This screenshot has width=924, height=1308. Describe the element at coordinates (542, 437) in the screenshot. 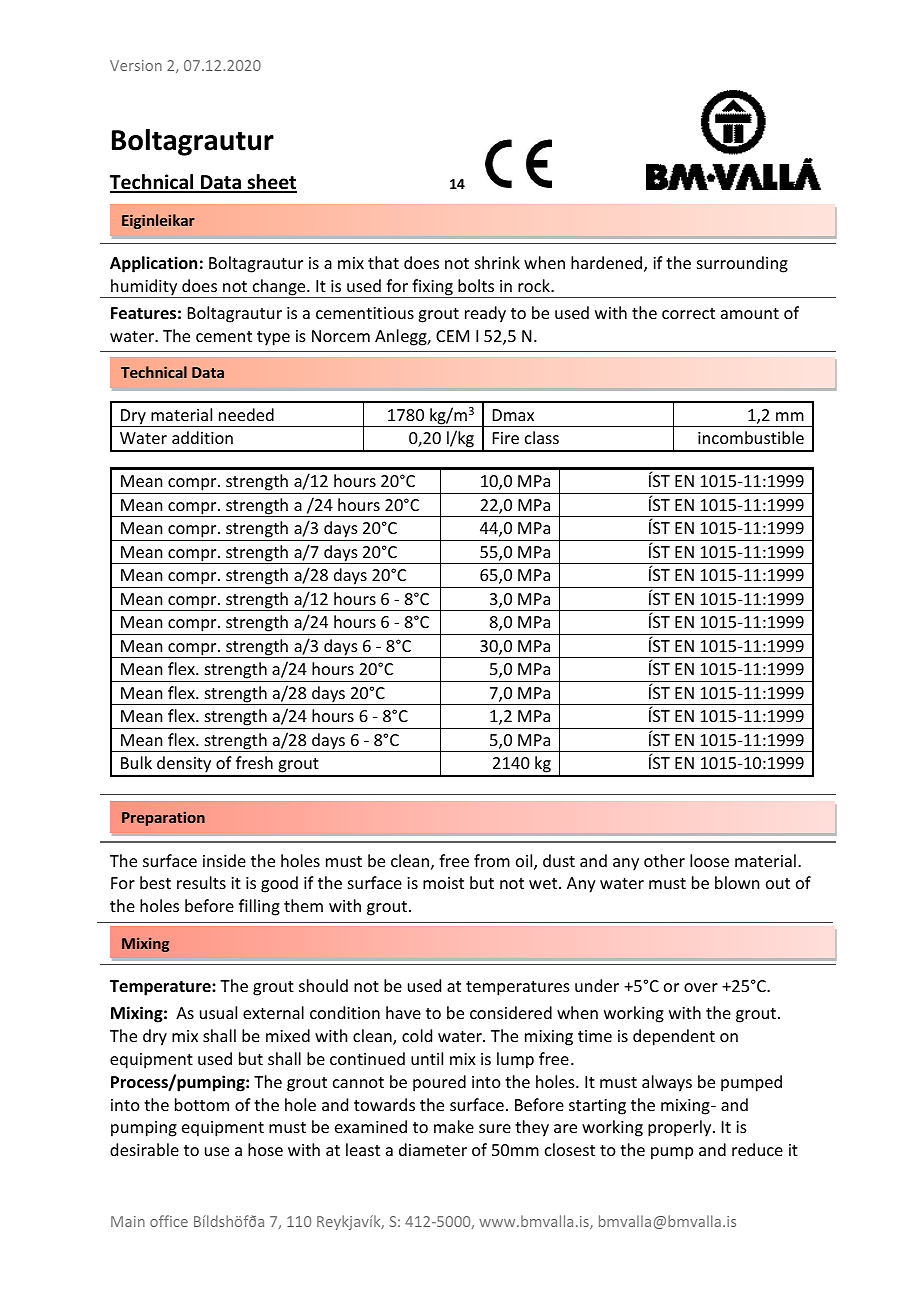

I see `class` at that location.
